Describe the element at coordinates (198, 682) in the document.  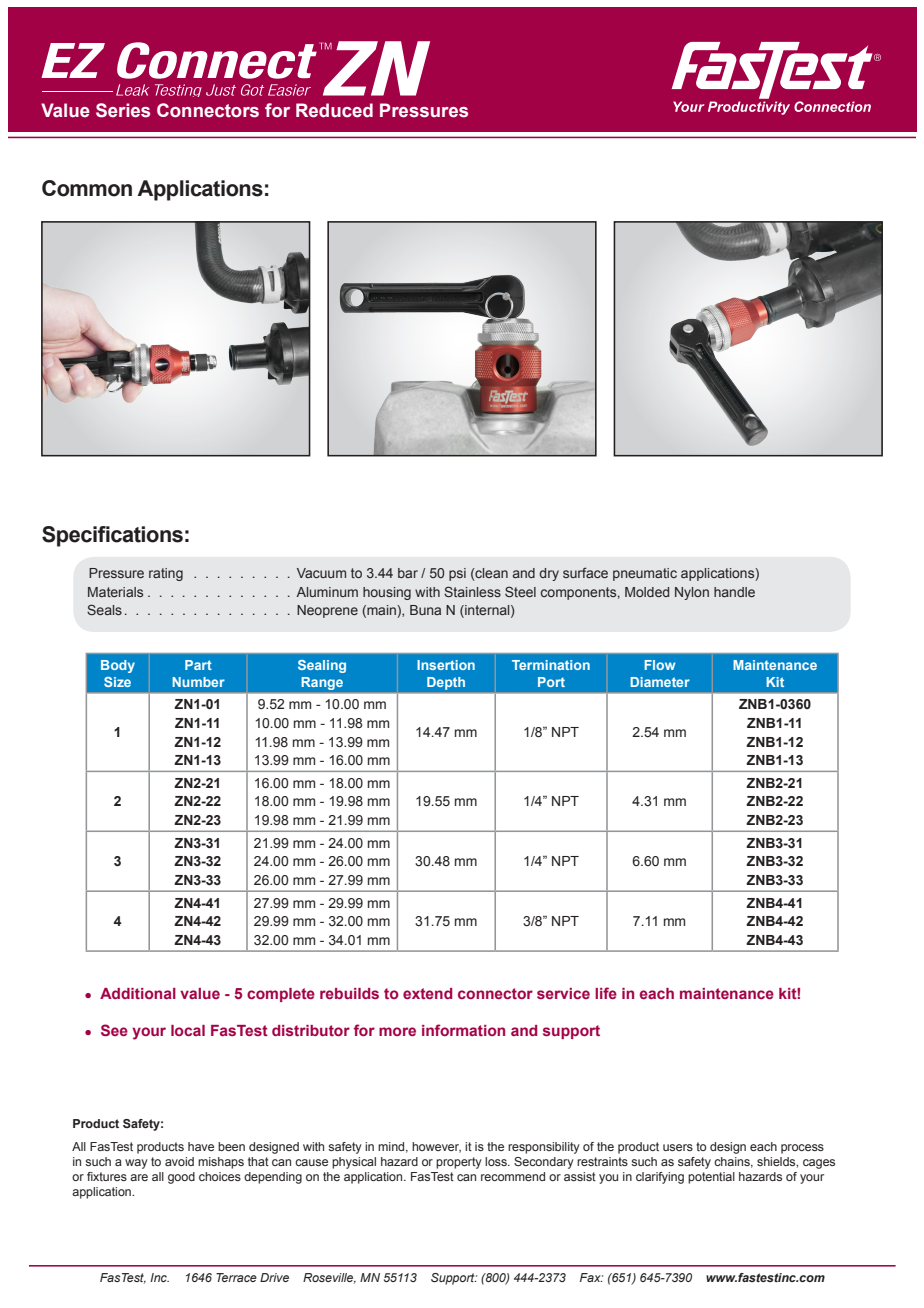
I see `Number` at that location.
